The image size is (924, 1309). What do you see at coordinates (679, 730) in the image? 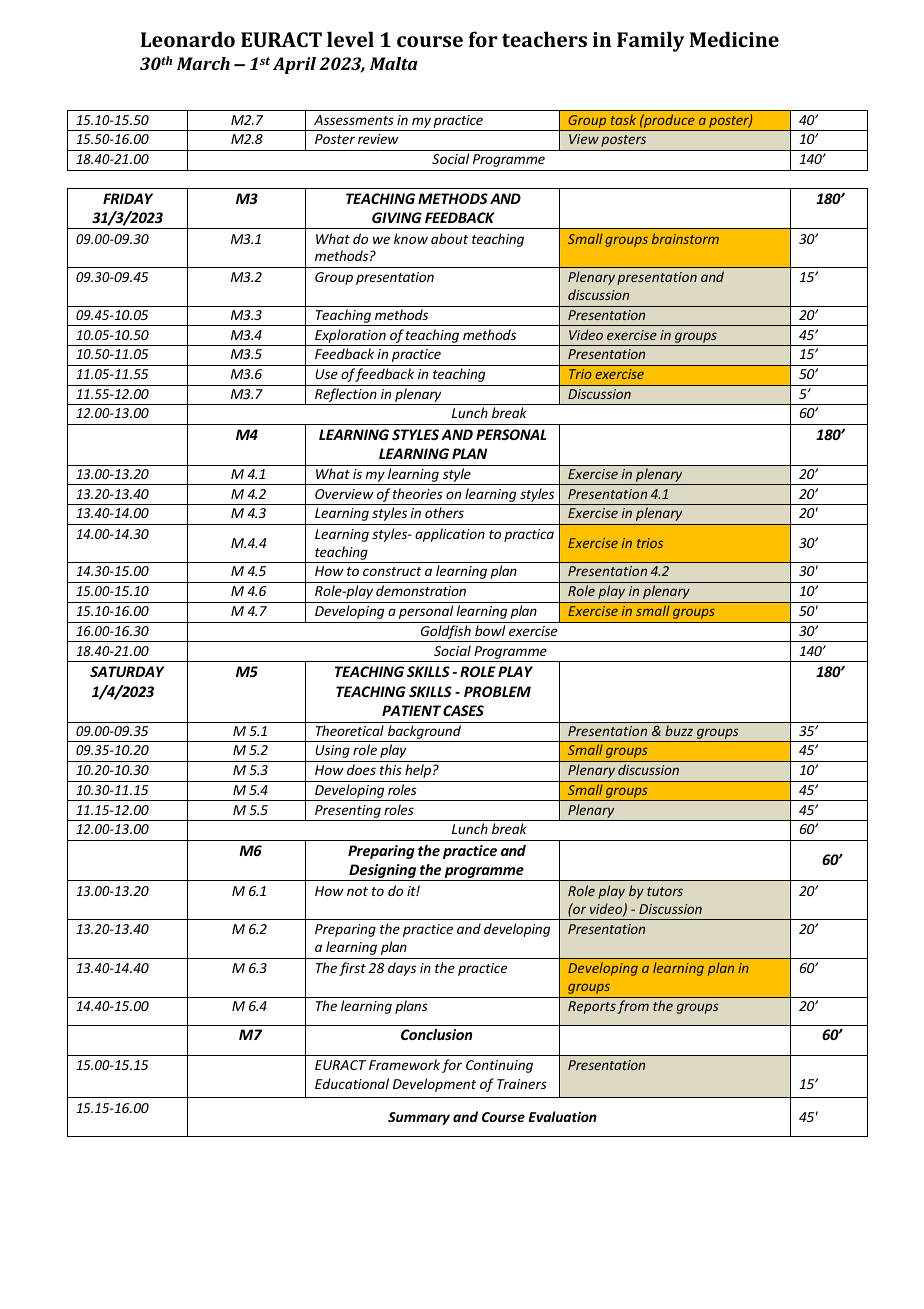
I see `buzz` at bounding box center [679, 730].
